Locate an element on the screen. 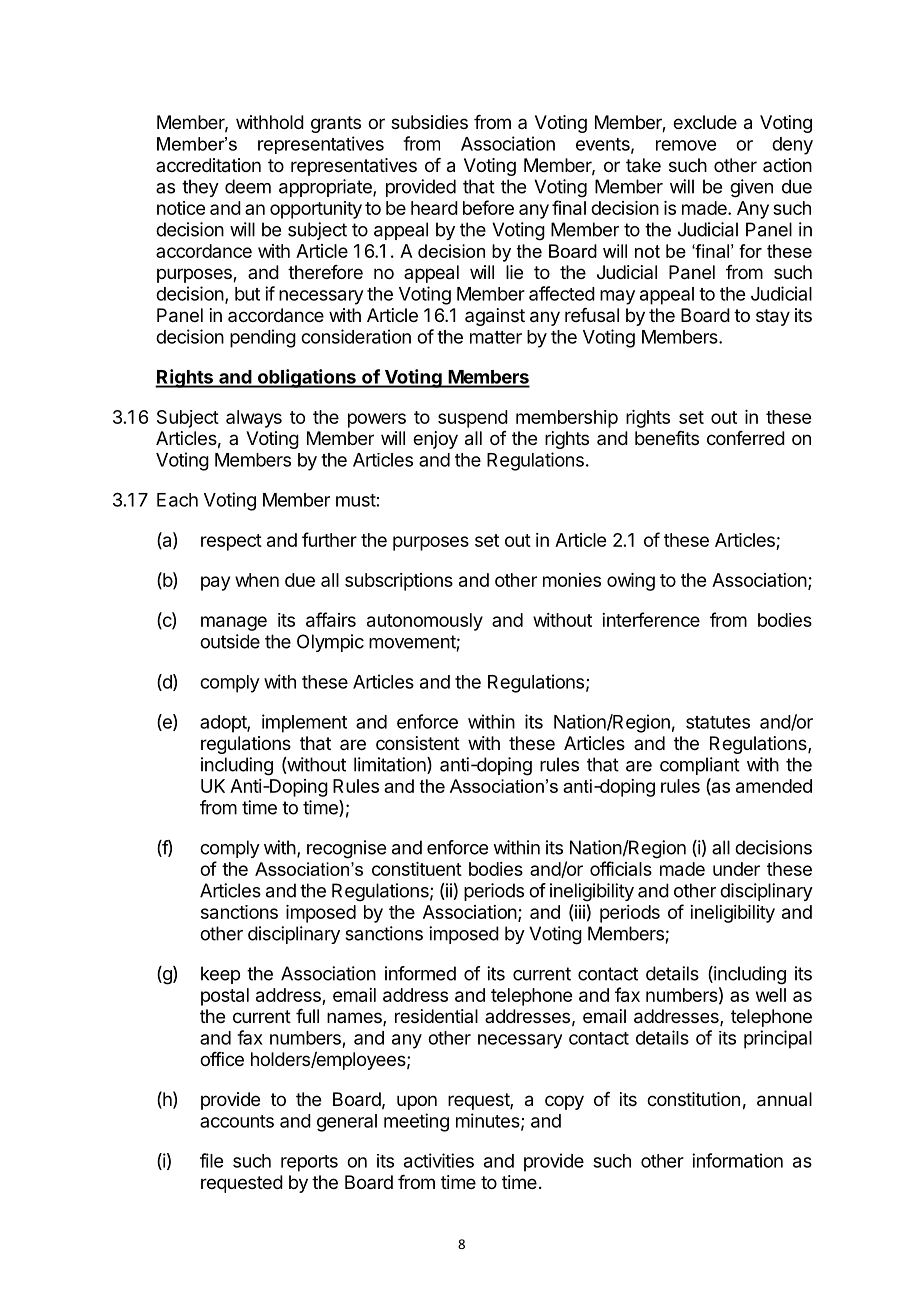 This screenshot has height=1308, width=924. remove is located at coordinates (686, 145).
